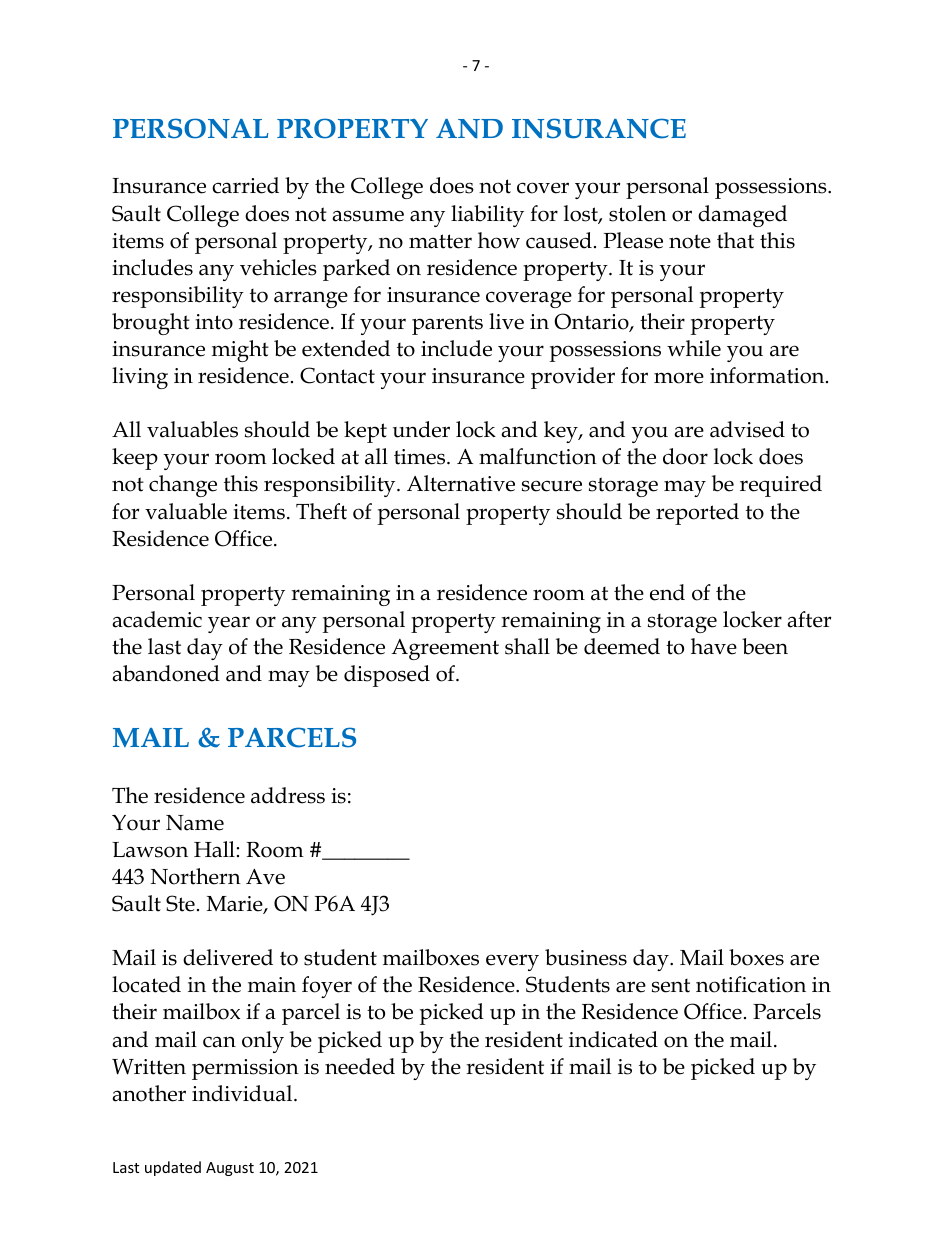  I want to click on carried, so click(245, 185).
